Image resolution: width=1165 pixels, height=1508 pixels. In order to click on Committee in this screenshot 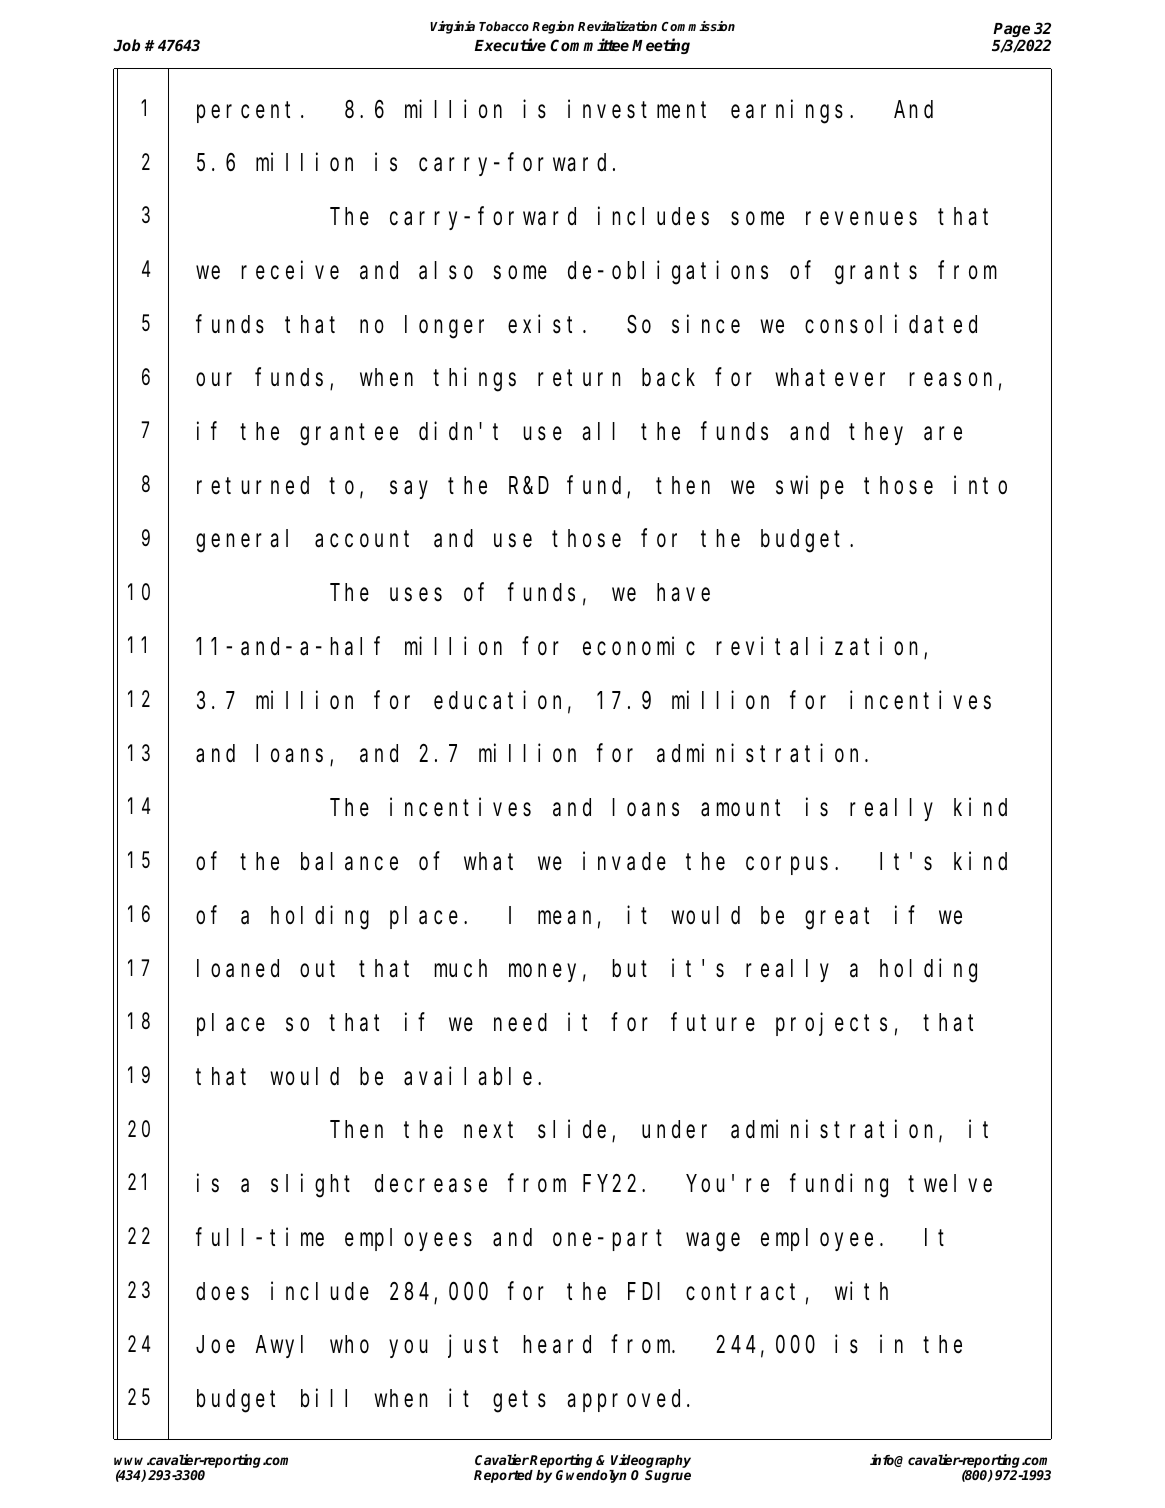, I will do `click(589, 45)`.
